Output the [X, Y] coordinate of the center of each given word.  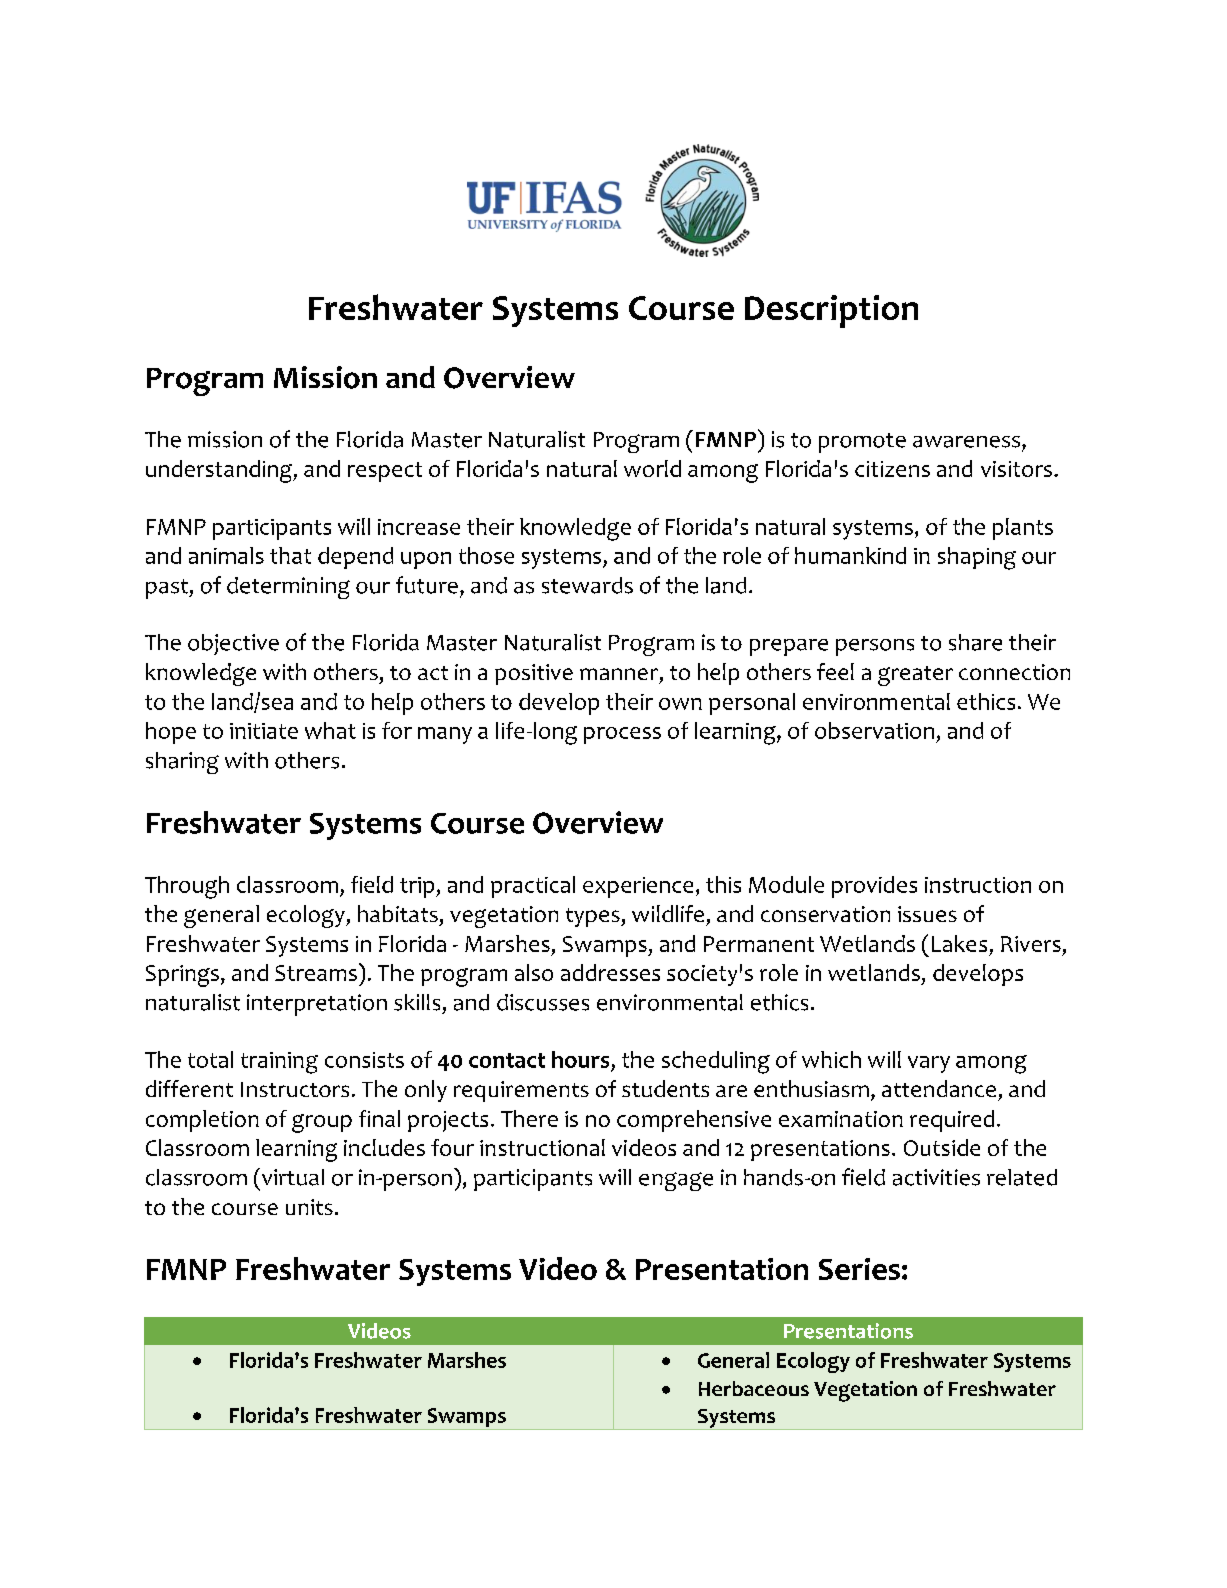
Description [831, 311]
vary [929, 1064]
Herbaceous [754, 1388]
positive [534, 674]
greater [915, 676]
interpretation [317, 1005]
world [652, 468]
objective [233, 644]
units [309, 1207]
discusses [543, 1002]
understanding [220, 471]
